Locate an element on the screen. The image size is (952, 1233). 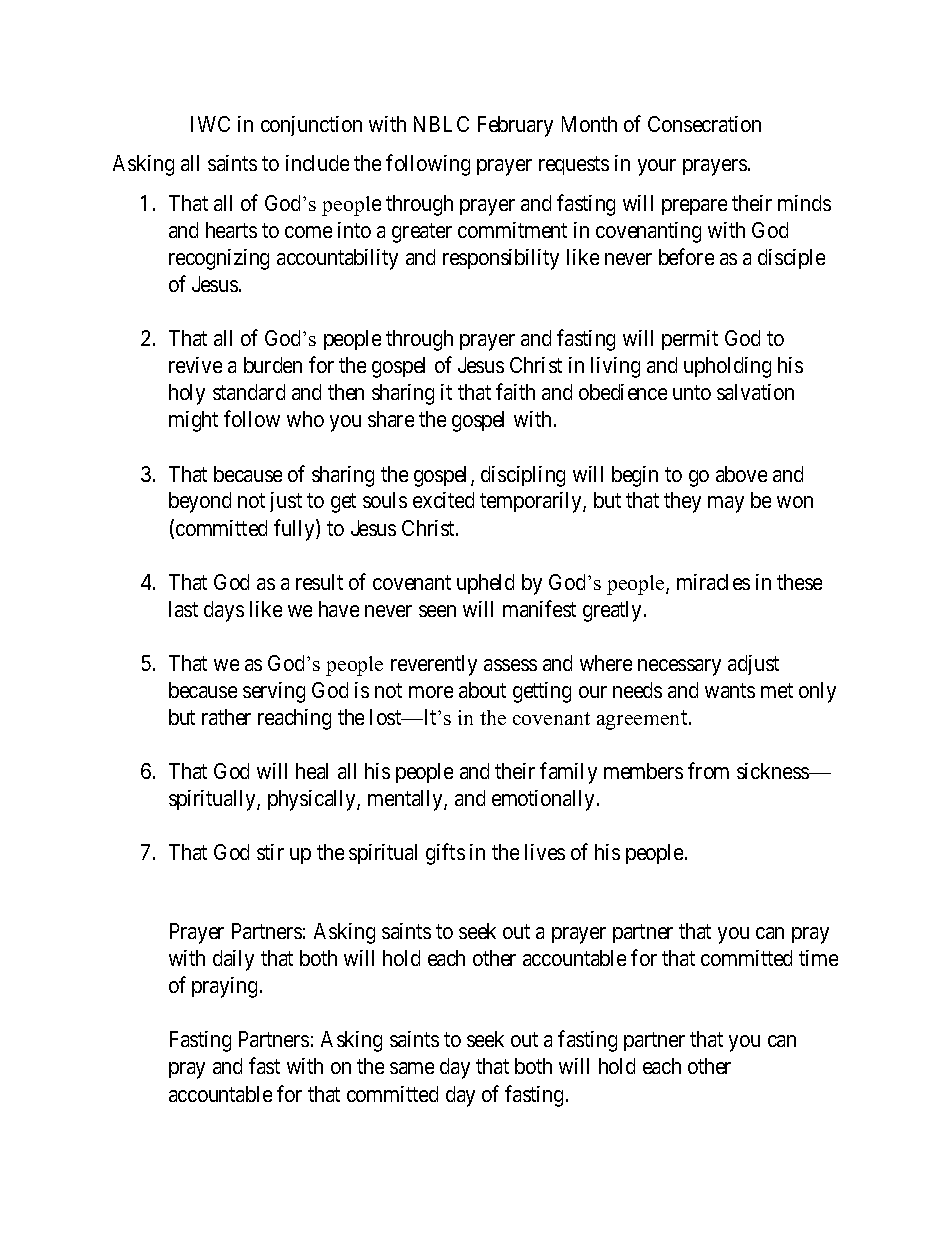
above is located at coordinates (741, 474).
